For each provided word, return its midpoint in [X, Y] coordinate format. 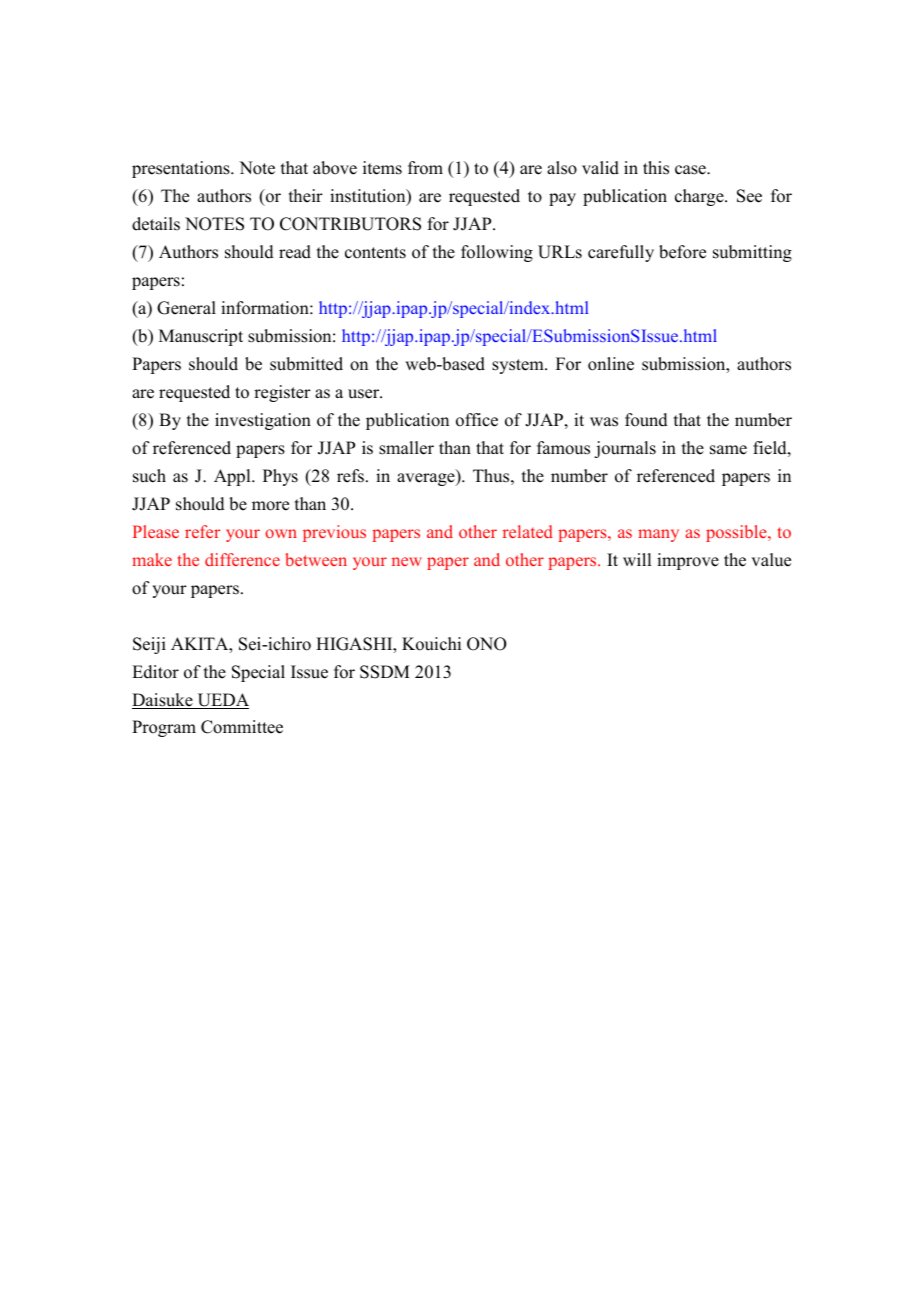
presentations [182, 169]
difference [242, 559]
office [477, 420]
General [186, 308]
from [425, 168]
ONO [487, 644]
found [646, 420]
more [270, 506]
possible [737, 533]
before [682, 252]
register [282, 393]
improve [688, 561]
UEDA [222, 701]
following [497, 253]
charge [700, 197]
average [427, 479]
